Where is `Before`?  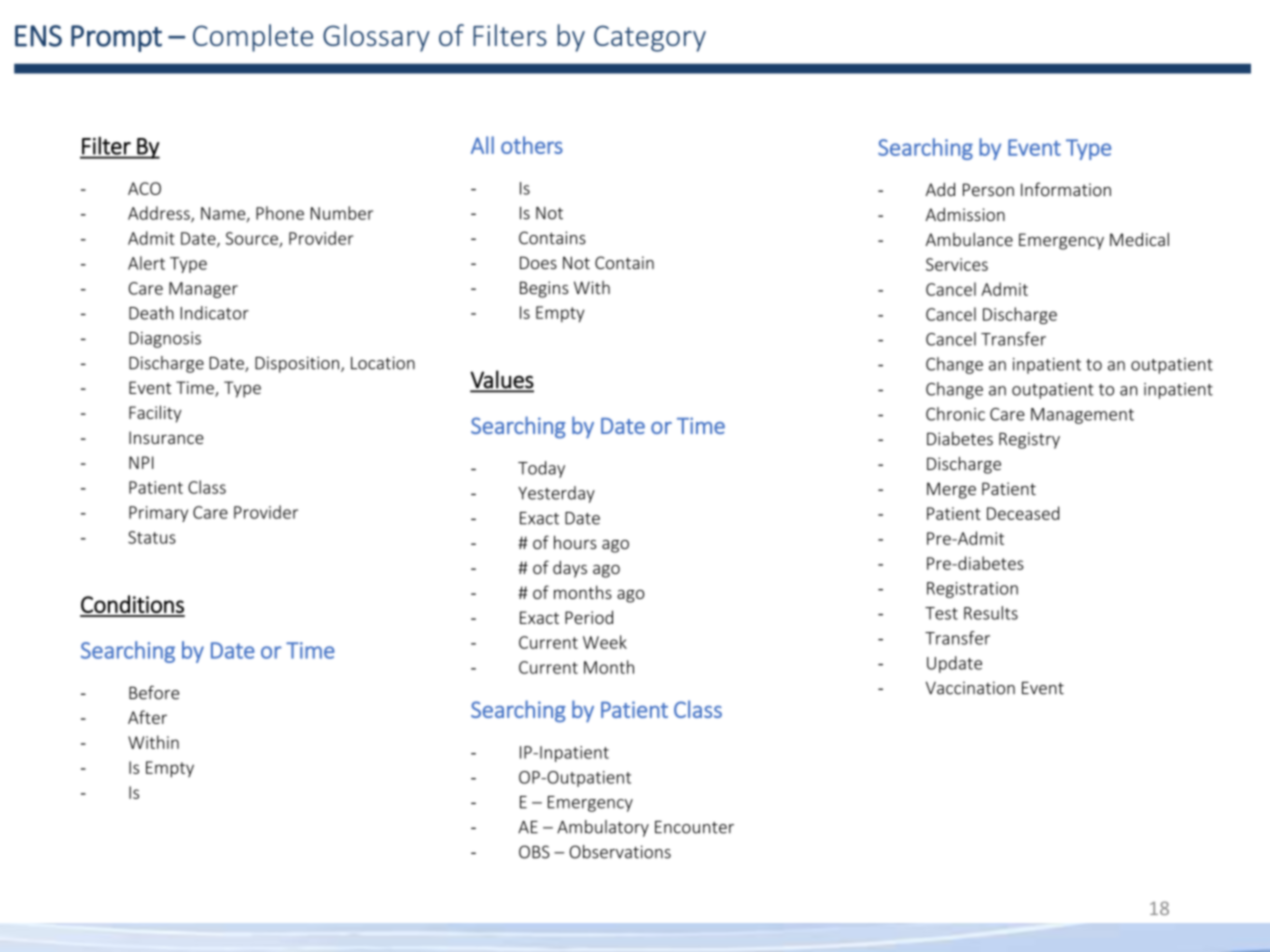 Before is located at coordinates (154, 693).
